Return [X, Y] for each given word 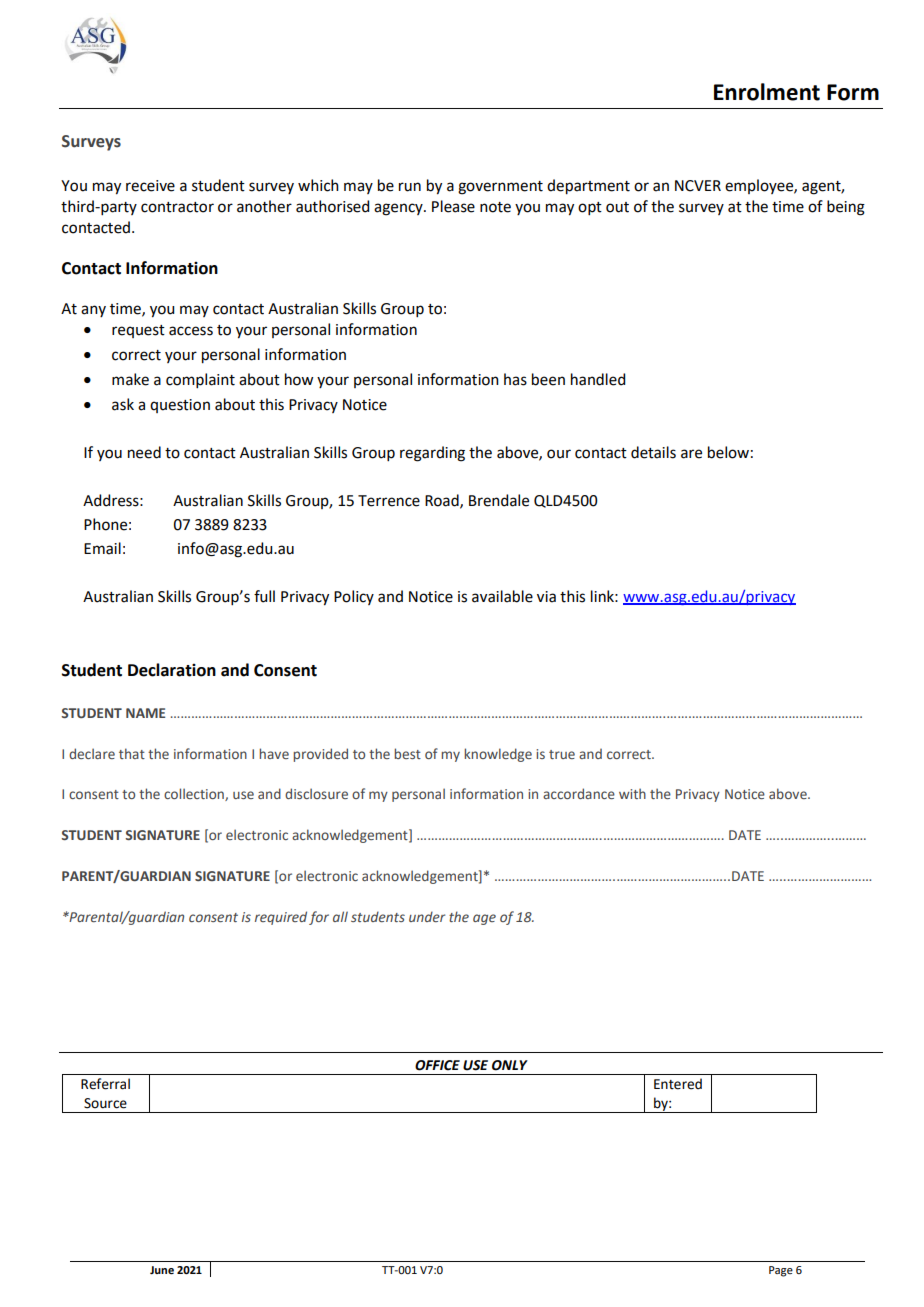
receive [150, 186]
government [500, 188]
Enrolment [767, 92]
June [162, 1270]
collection [195, 794]
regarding [432, 454]
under [427, 916]
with [632, 793]
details [653, 452]
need [144, 452]
